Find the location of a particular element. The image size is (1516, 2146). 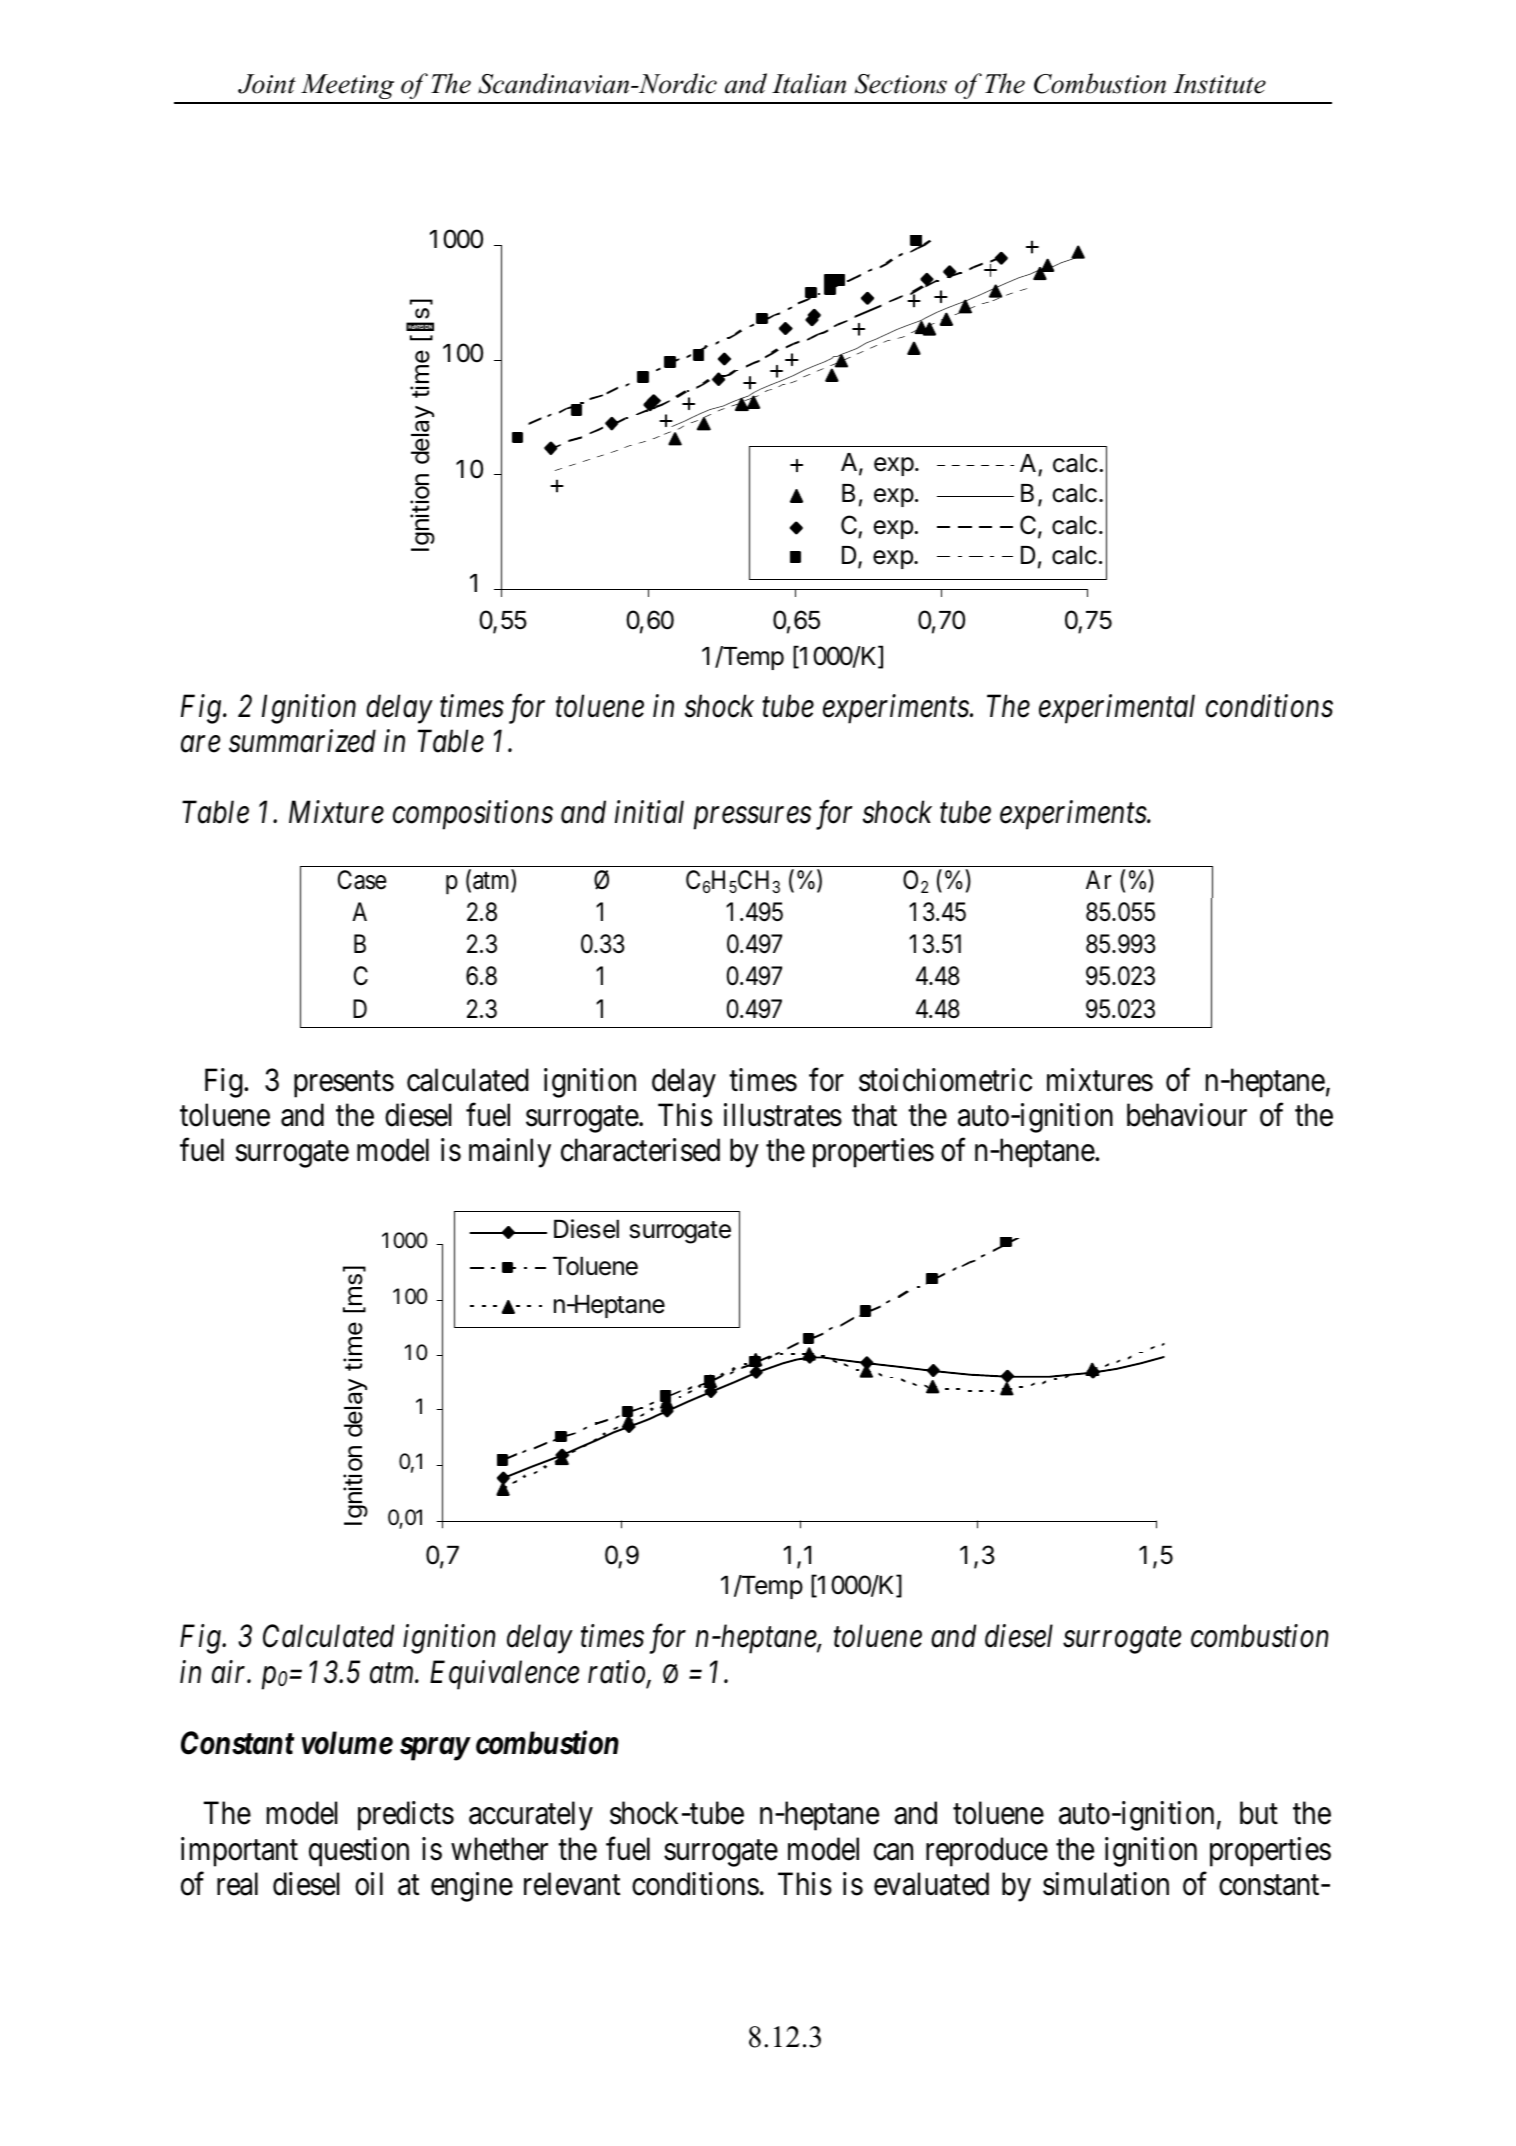

illustrates is located at coordinates (783, 1115).
